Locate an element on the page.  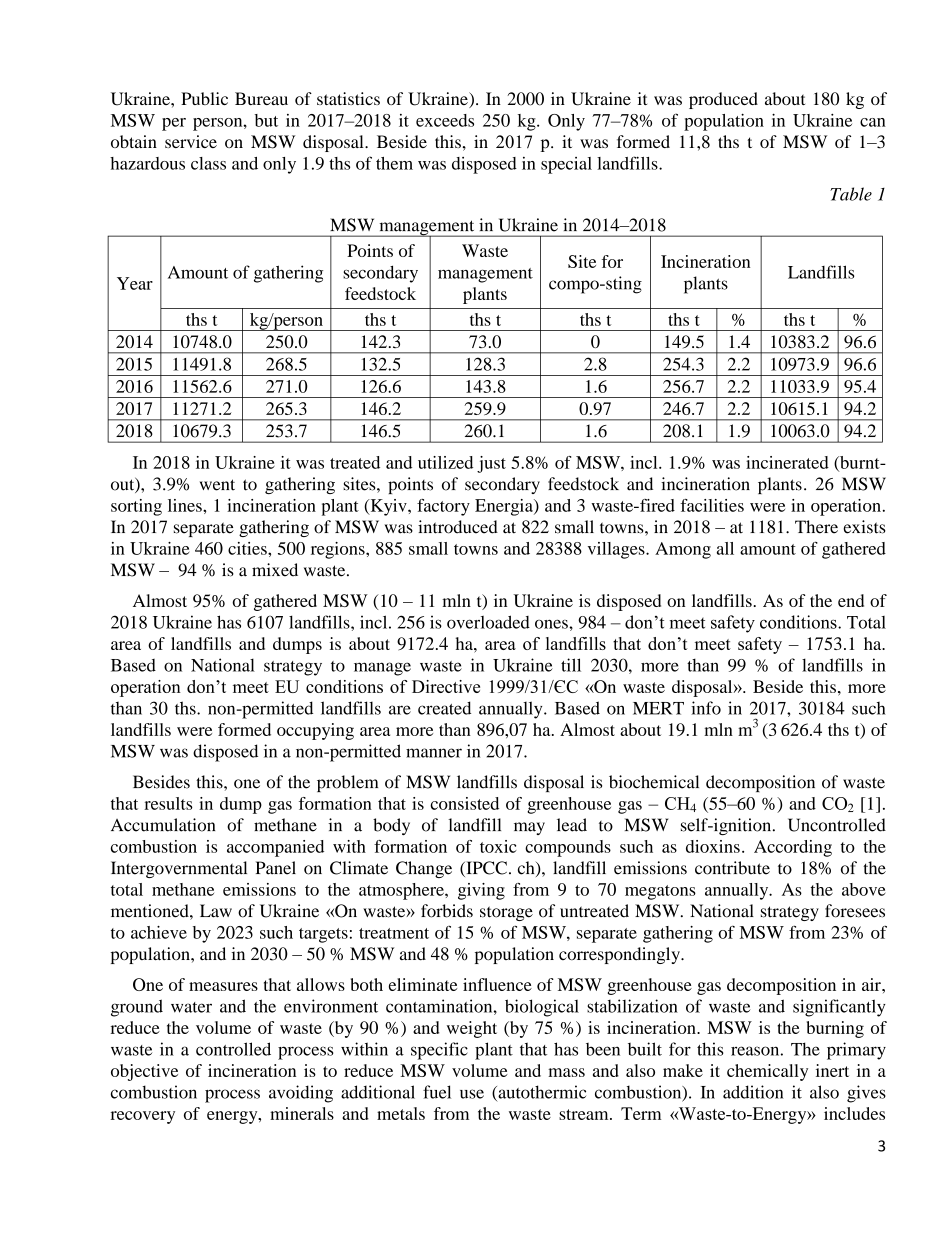
exceeds is located at coordinates (445, 120).
